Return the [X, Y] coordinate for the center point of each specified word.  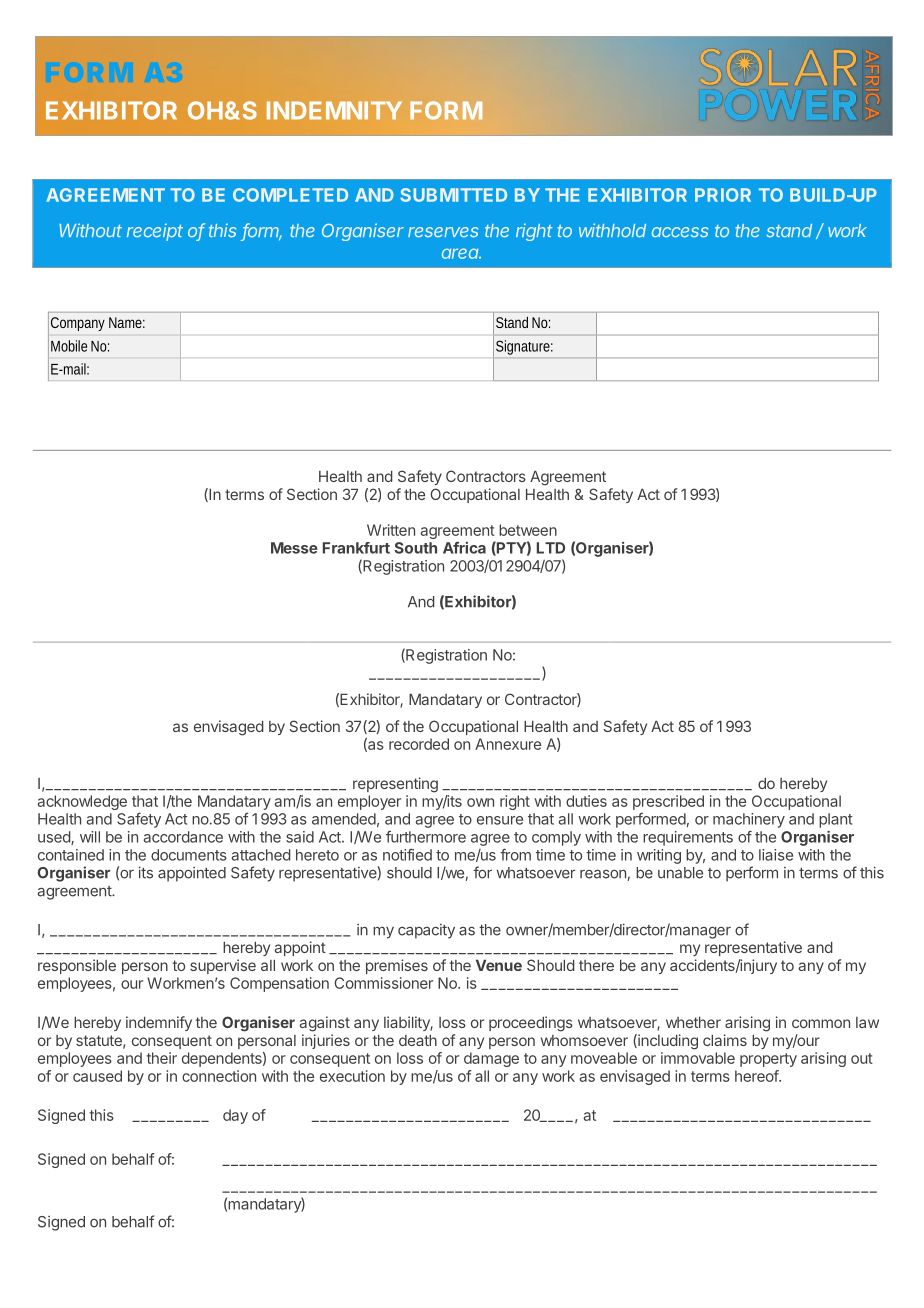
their [162, 1058]
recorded [419, 744]
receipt [155, 232]
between [528, 530]
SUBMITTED [453, 195]
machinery [749, 820]
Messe [294, 548]
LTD [551, 548]
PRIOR [723, 195]
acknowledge [82, 802]
